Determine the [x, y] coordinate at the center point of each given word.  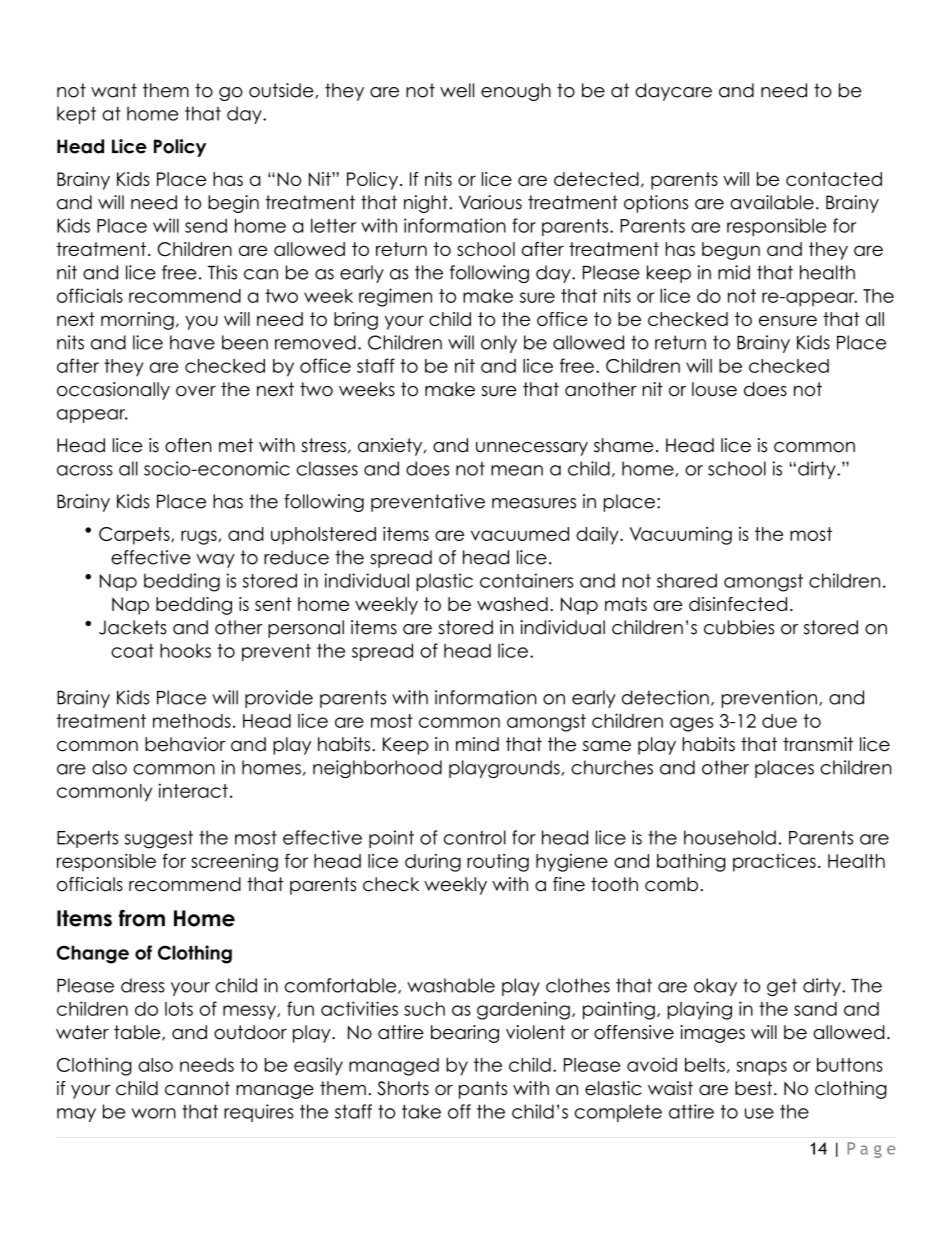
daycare [673, 92]
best [755, 1088]
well [457, 90]
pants [483, 1090]
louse [714, 389]
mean [517, 470]
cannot [197, 1088]
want [114, 90]
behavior [185, 744]
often [188, 445]
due [779, 721]
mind [477, 744]
